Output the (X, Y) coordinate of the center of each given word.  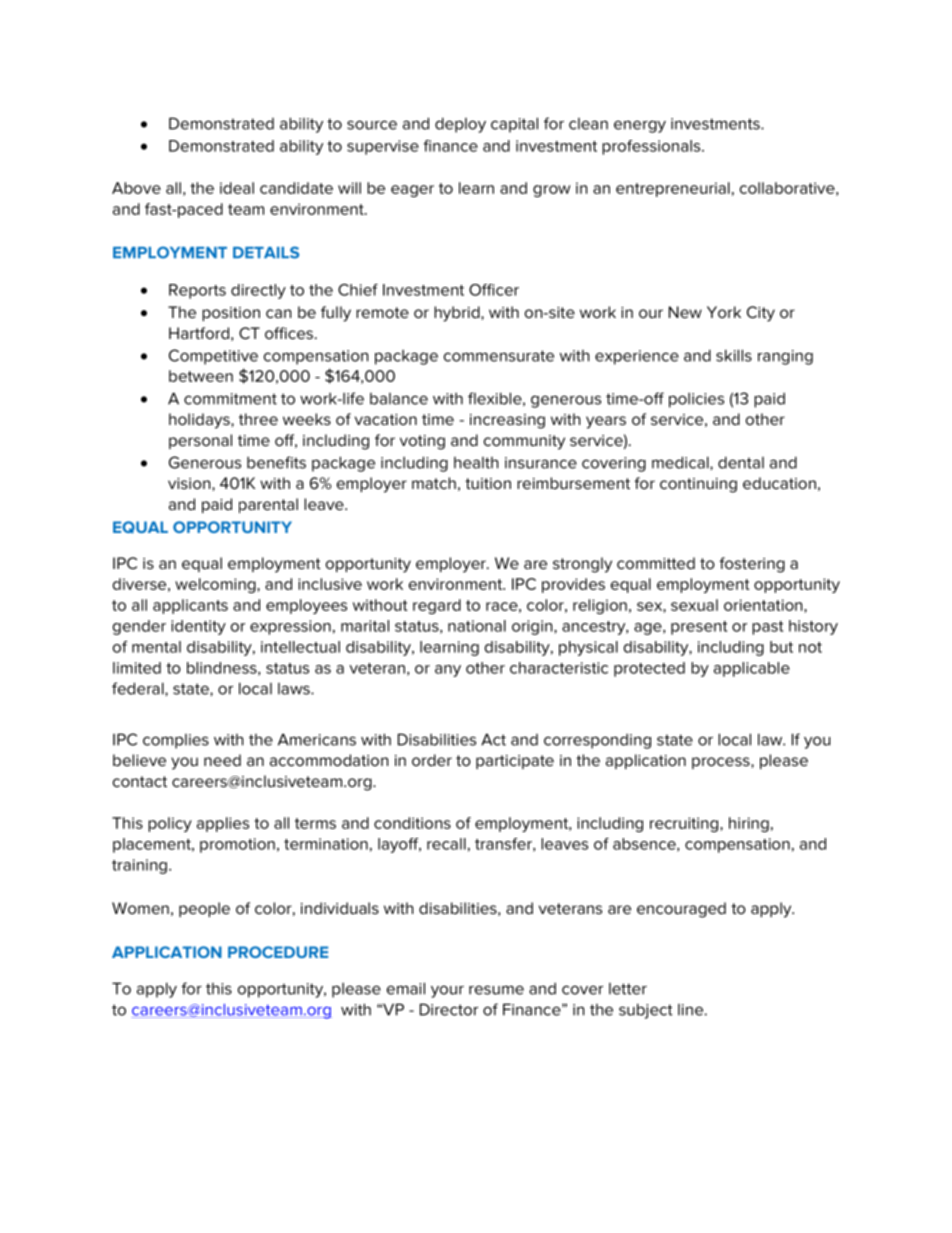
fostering (752, 565)
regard (437, 606)
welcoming (216, 585)
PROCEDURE (278, 952)
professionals (652, 147)
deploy (460, 125)
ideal (237, 188)
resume (496, 990)
